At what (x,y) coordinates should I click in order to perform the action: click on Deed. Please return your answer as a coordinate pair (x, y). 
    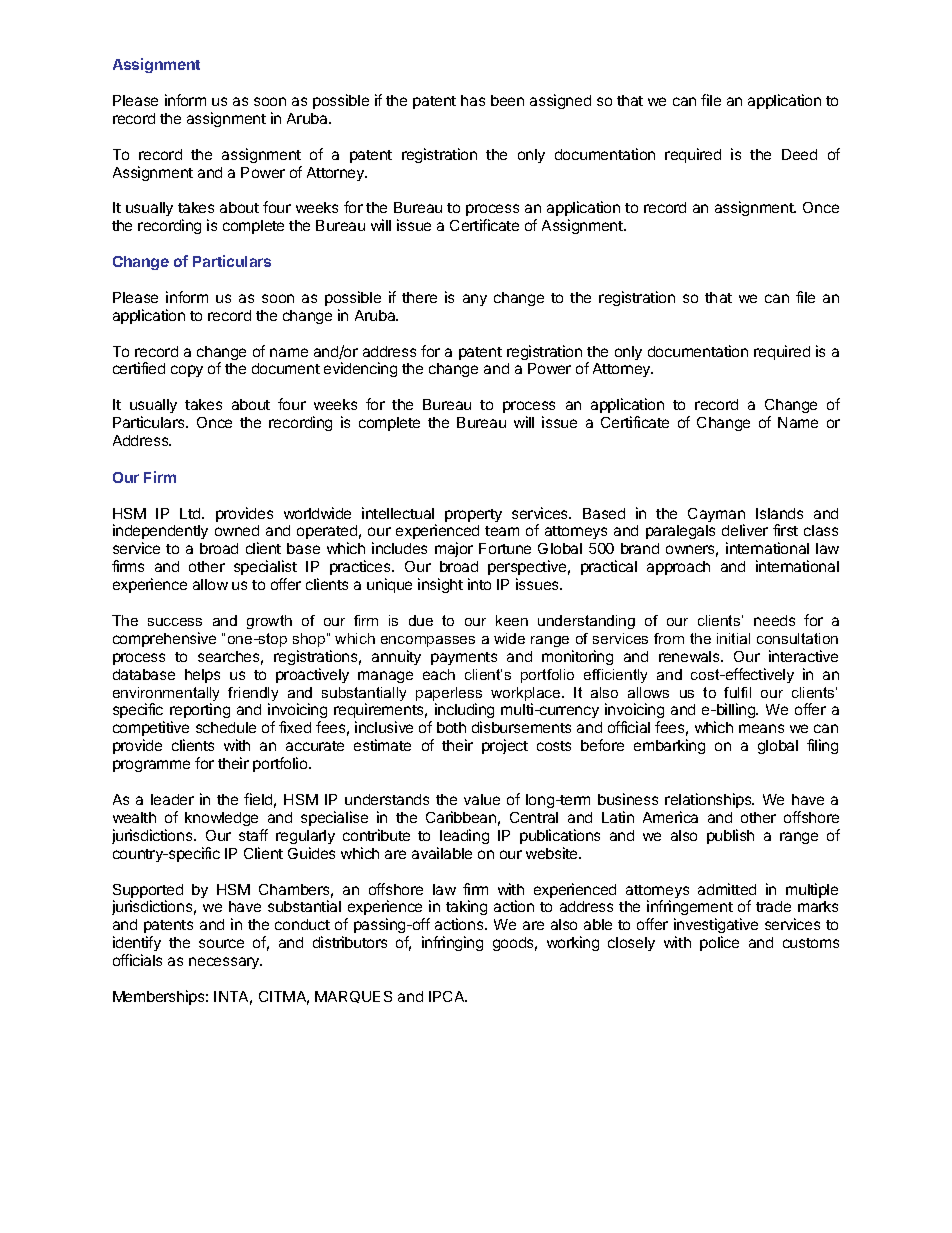
    Looking at the image, I should click on (799, 154).
